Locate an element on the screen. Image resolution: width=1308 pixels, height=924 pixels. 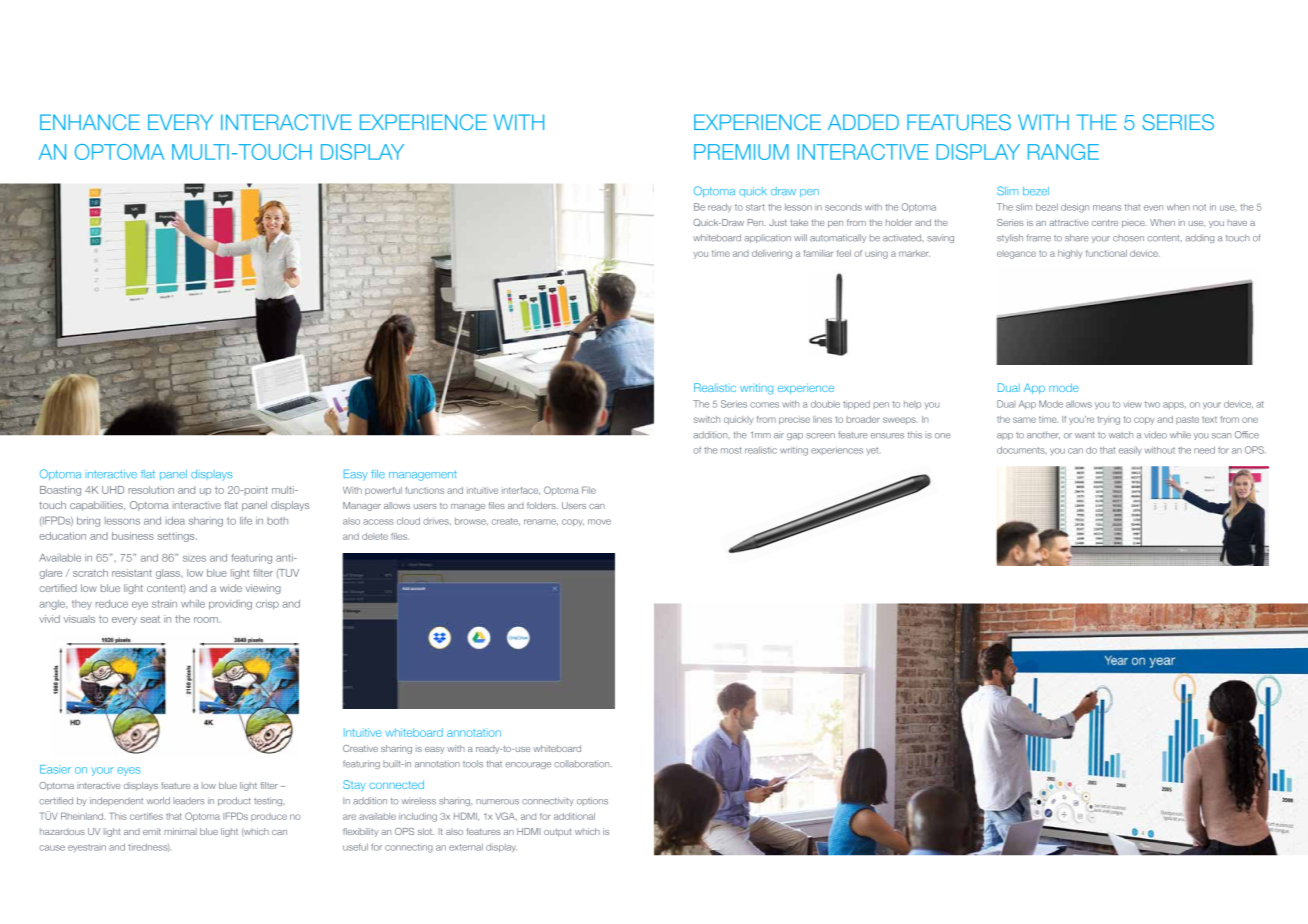
resolution is located at coordinates (151, 490).
